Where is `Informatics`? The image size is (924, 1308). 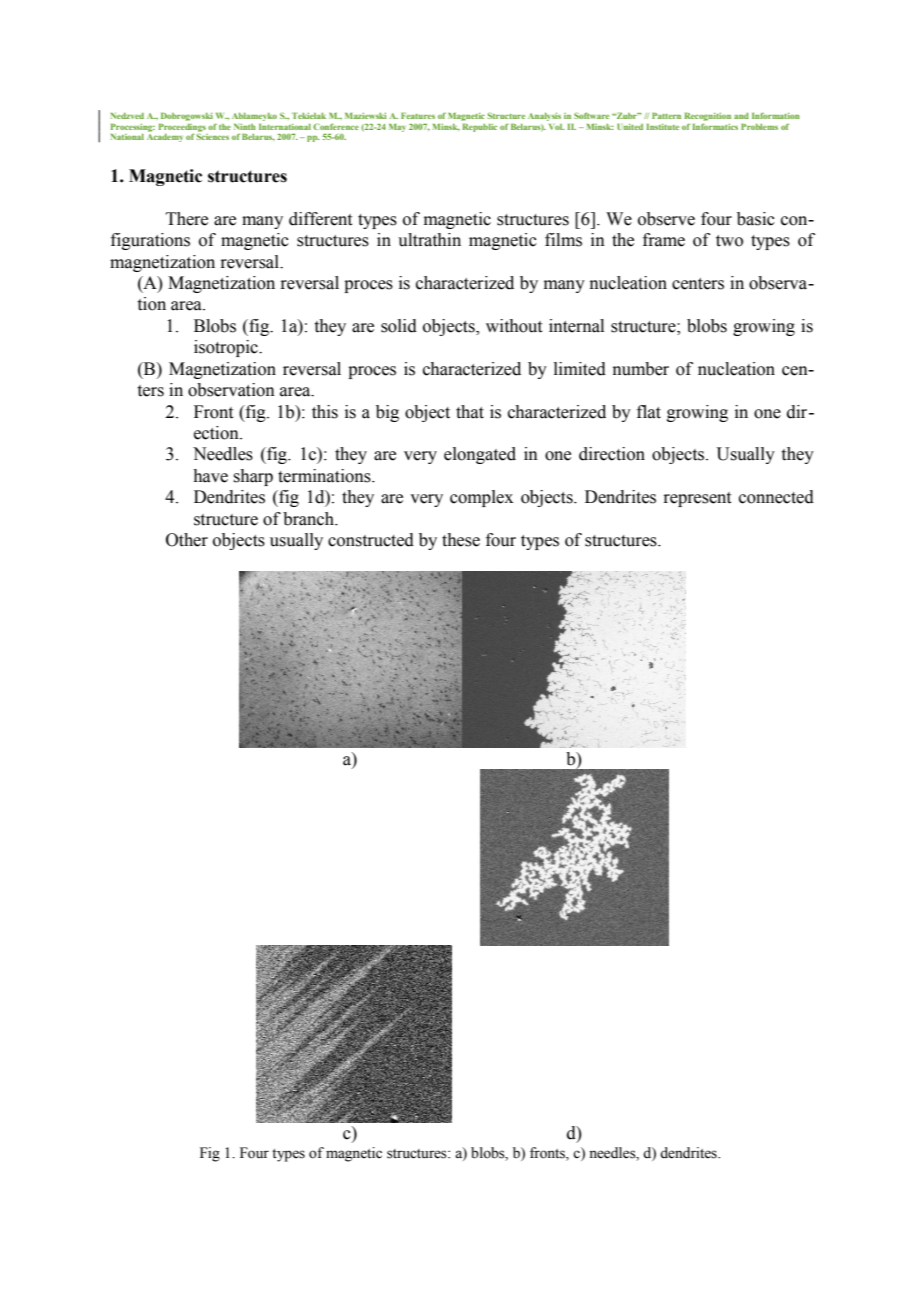 Informatics is located at coordinates (715, 126).
